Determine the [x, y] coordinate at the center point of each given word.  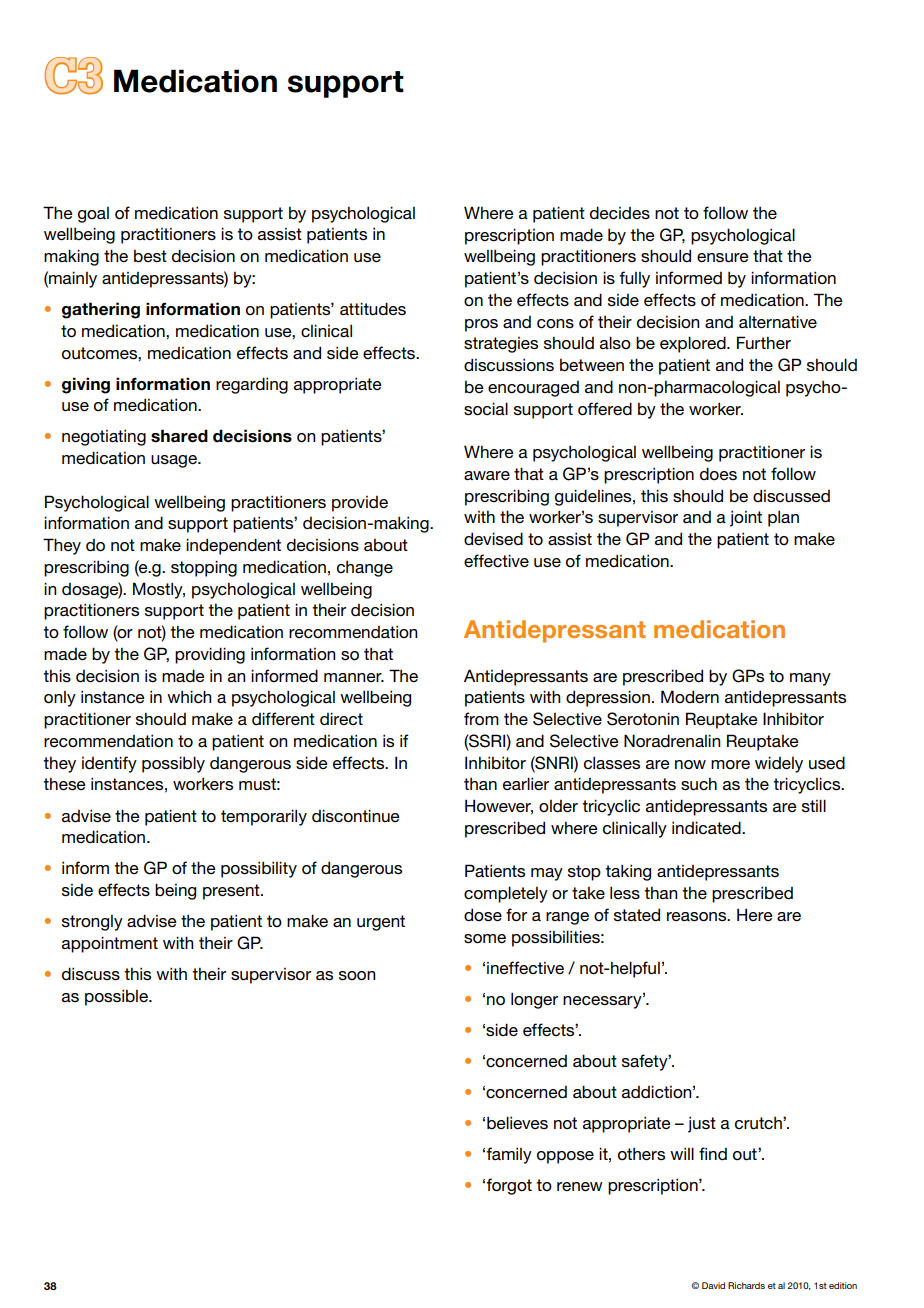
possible [117, 997]
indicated [707, 828]
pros [481, 325]
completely [506, 894]
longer [534, 1000]
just [702, 1124]
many [810, 679]
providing [210, 655]
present [232, 892]
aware [487, 476]
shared [179, 436]
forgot [509, 1186]
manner [354, 677]
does [718, 474]
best [150, 256]
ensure [723, 258]
